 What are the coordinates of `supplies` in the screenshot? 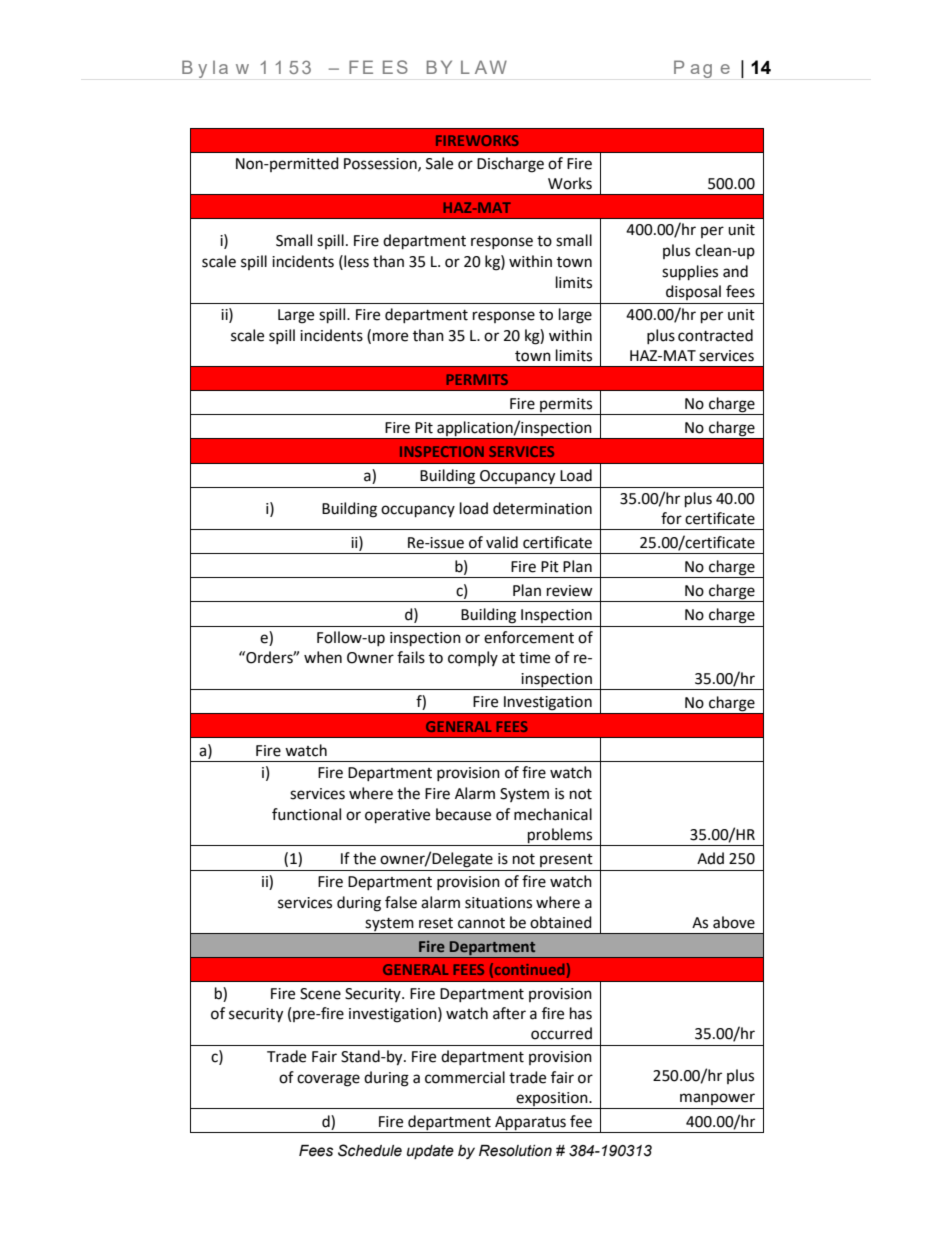 It's located at (690, 273).
